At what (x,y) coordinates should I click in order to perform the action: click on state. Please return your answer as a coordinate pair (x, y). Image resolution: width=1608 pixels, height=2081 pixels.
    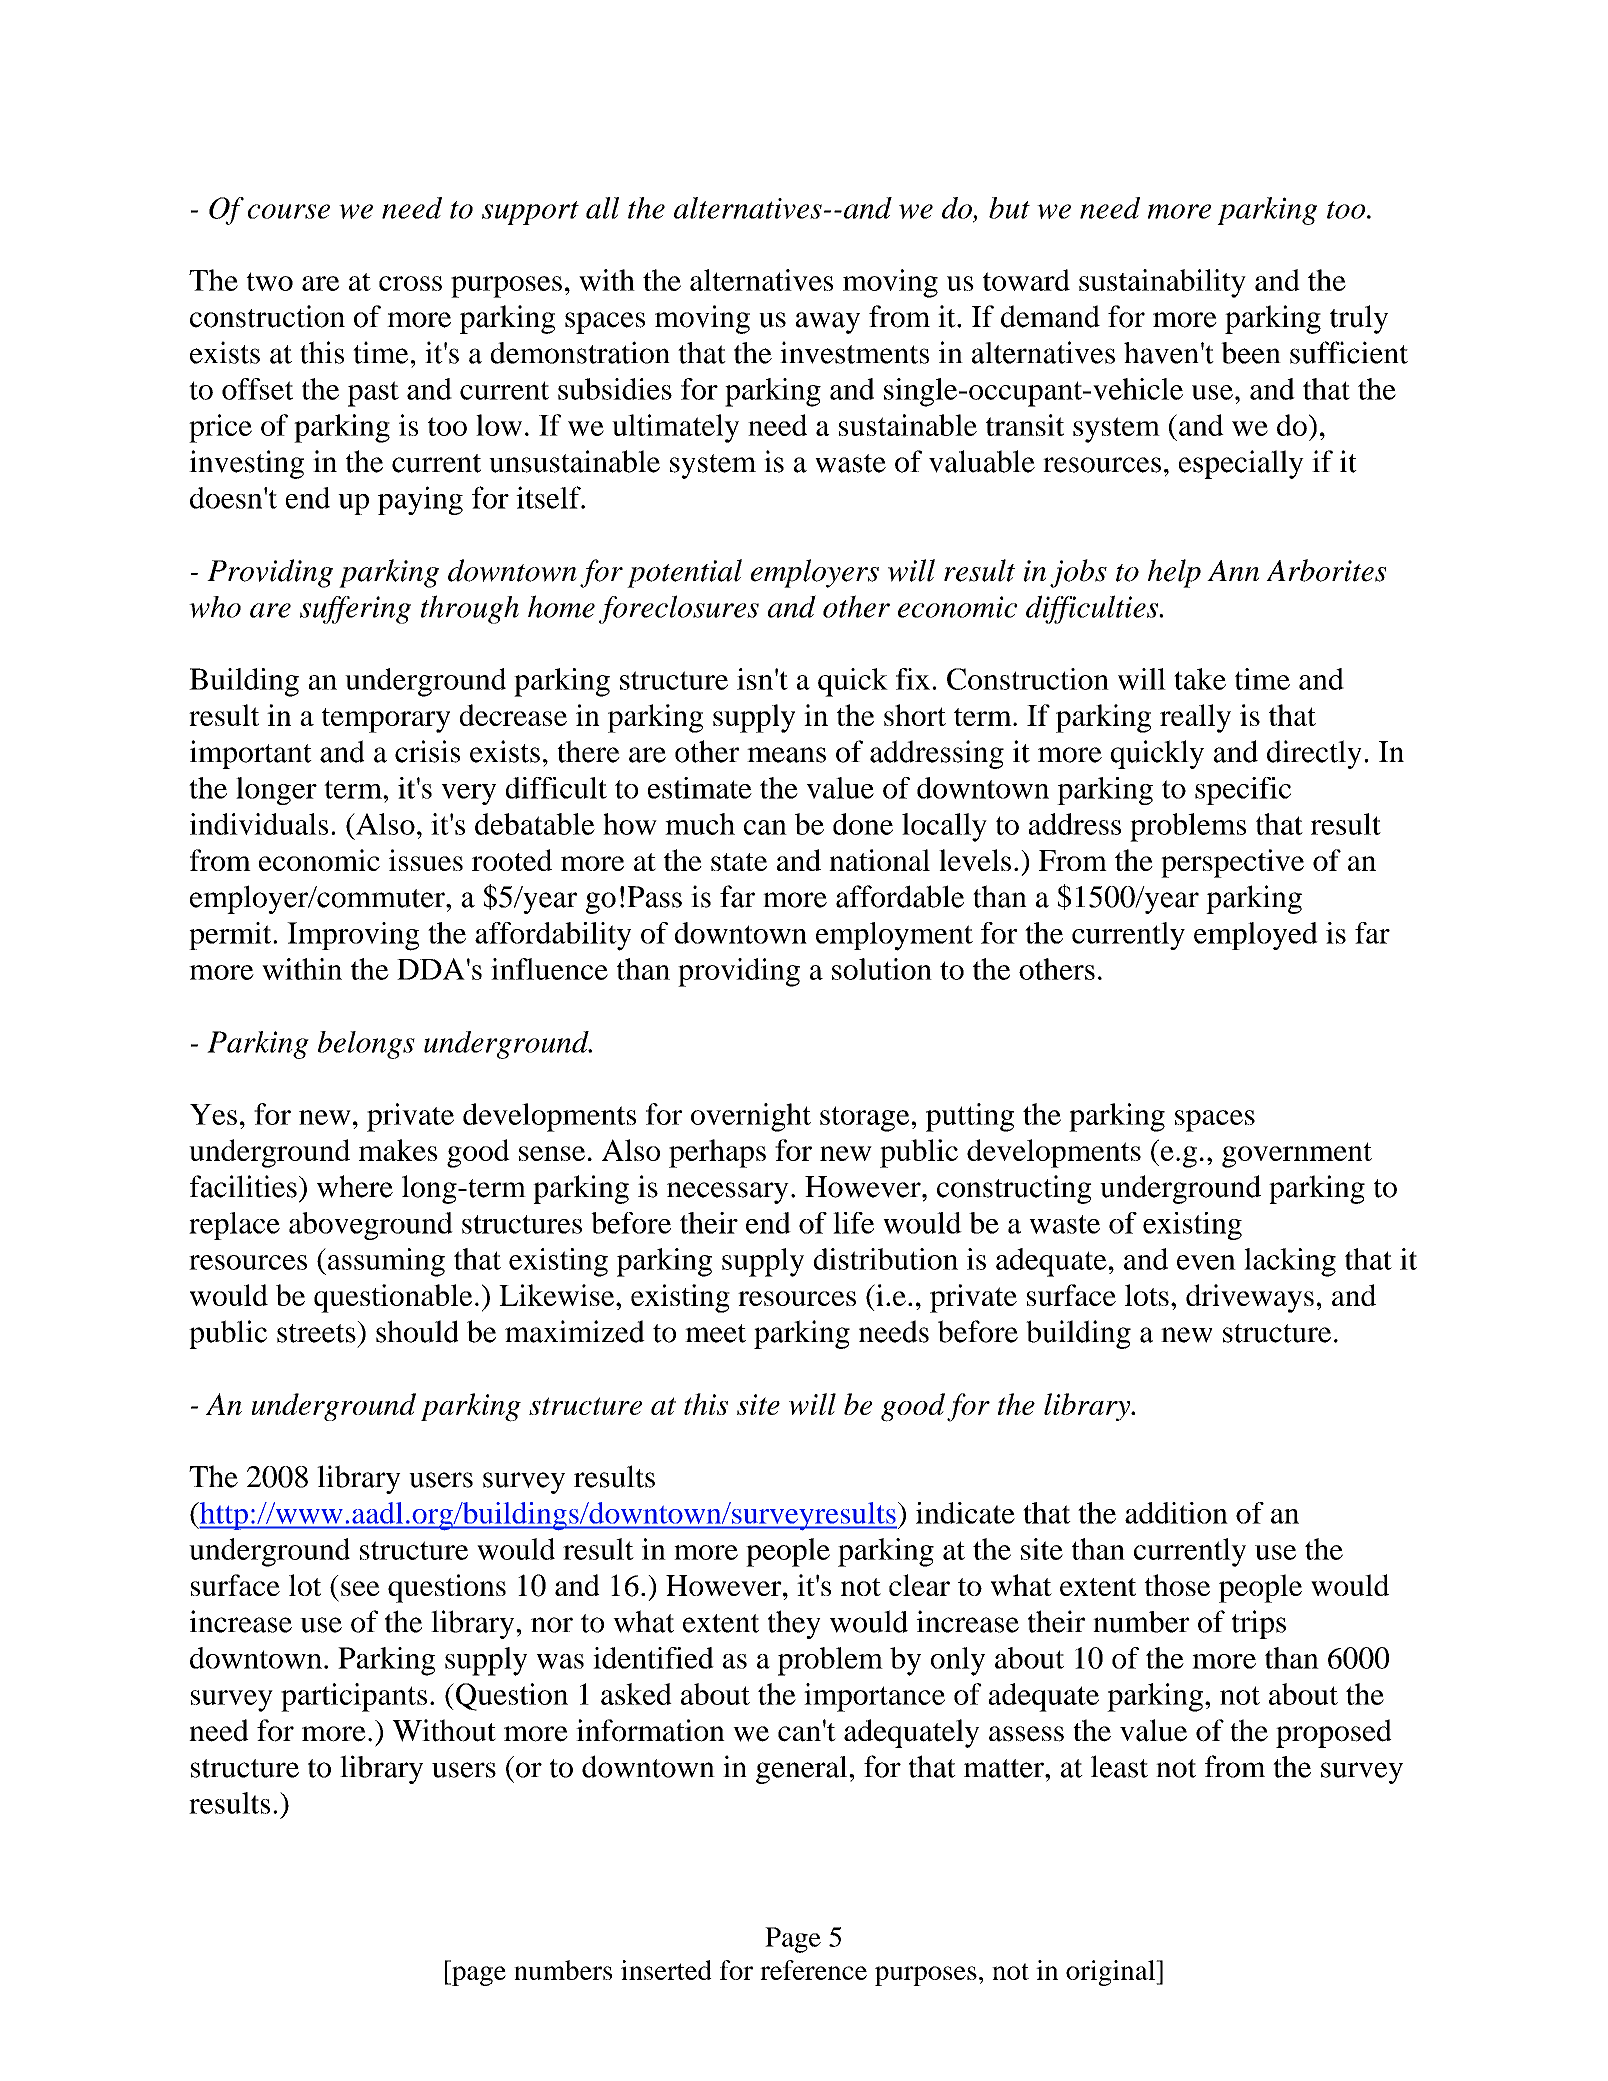
    Looking at the image, I should click on (739, 862).
